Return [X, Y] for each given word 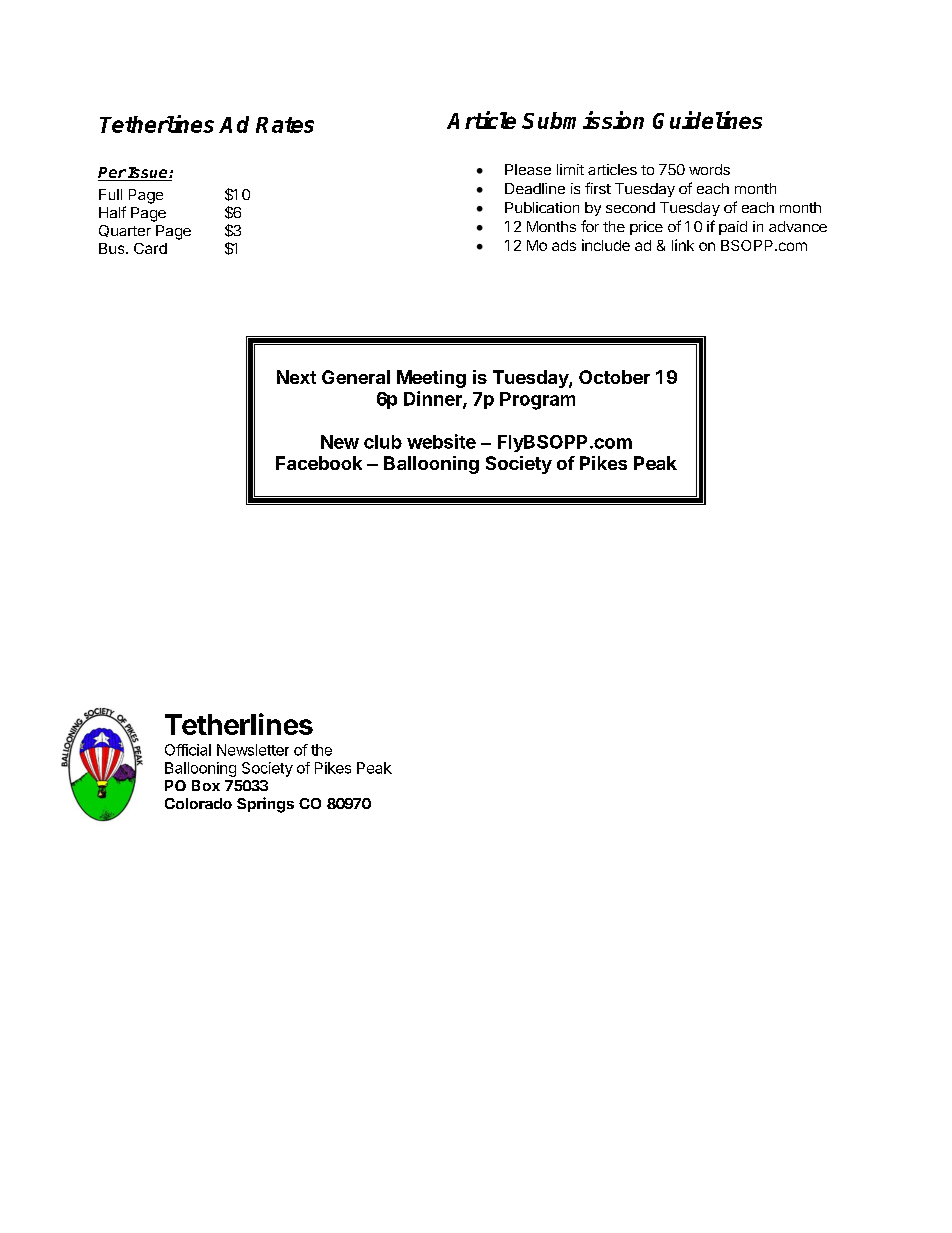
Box [206, 785]
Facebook [319, 463]
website [441, 441]
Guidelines [707, 120]
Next [296, 377]
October [614, 377]
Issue [148, 174]
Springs [265, 805]
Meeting [431, 379]
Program [537, 401]
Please [528, 169]
